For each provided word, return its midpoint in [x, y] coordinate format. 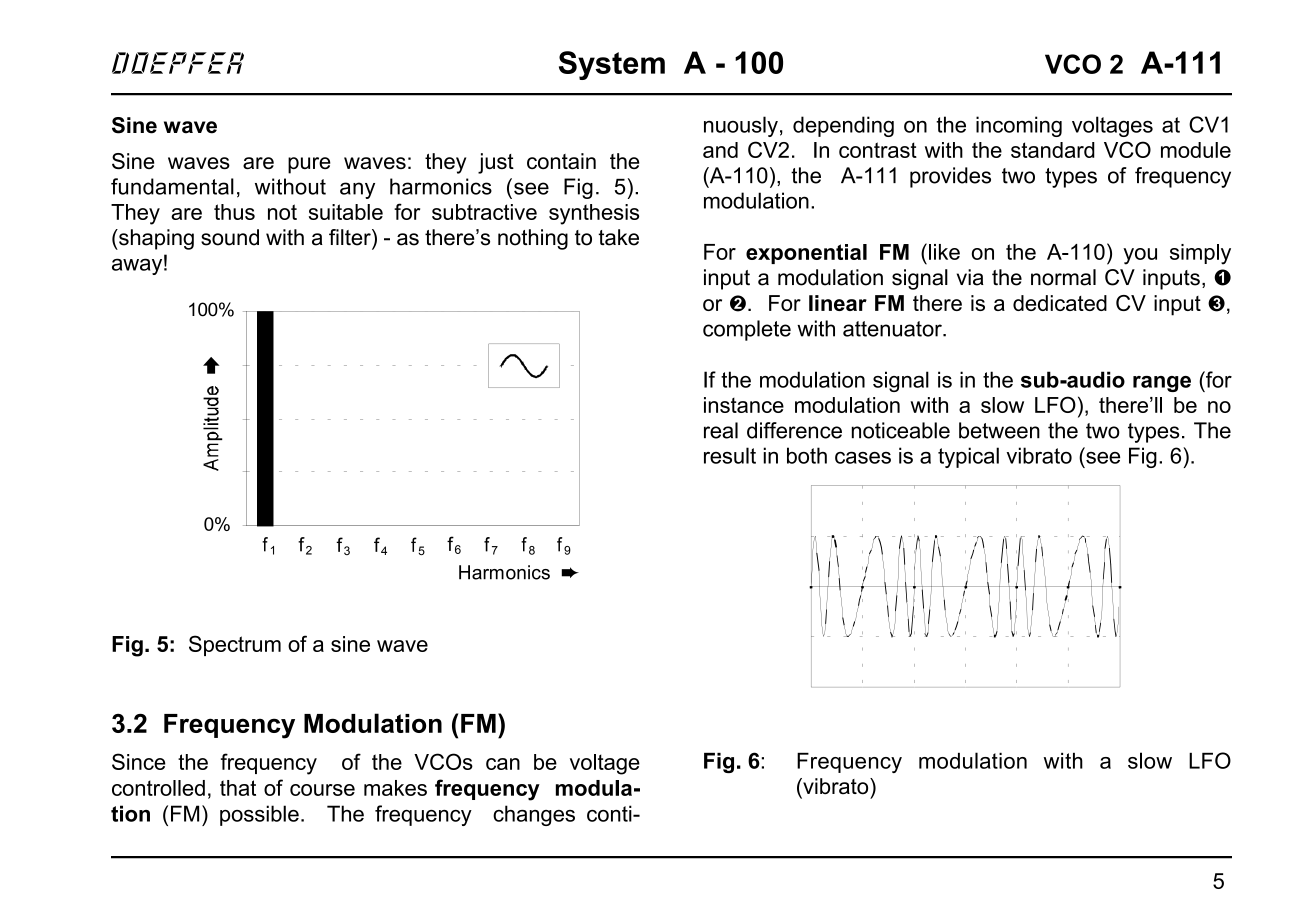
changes [534, 815]
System [612, 65]
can [503, 764]
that [238, 788]
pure [309, 165]
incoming [1019, 126]
